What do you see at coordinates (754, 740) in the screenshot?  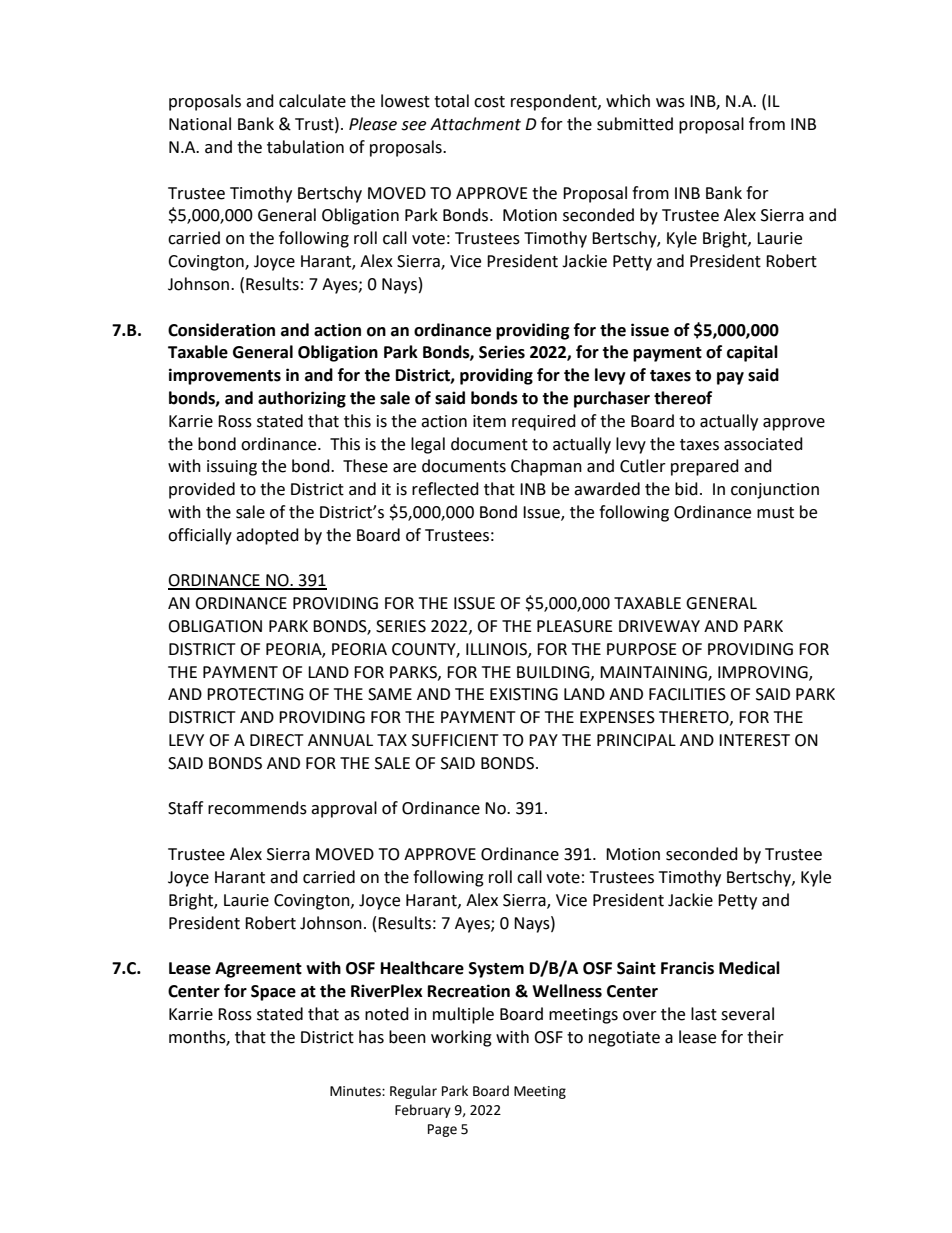 I see `INTEREST` at bounding box center [754, 740].
